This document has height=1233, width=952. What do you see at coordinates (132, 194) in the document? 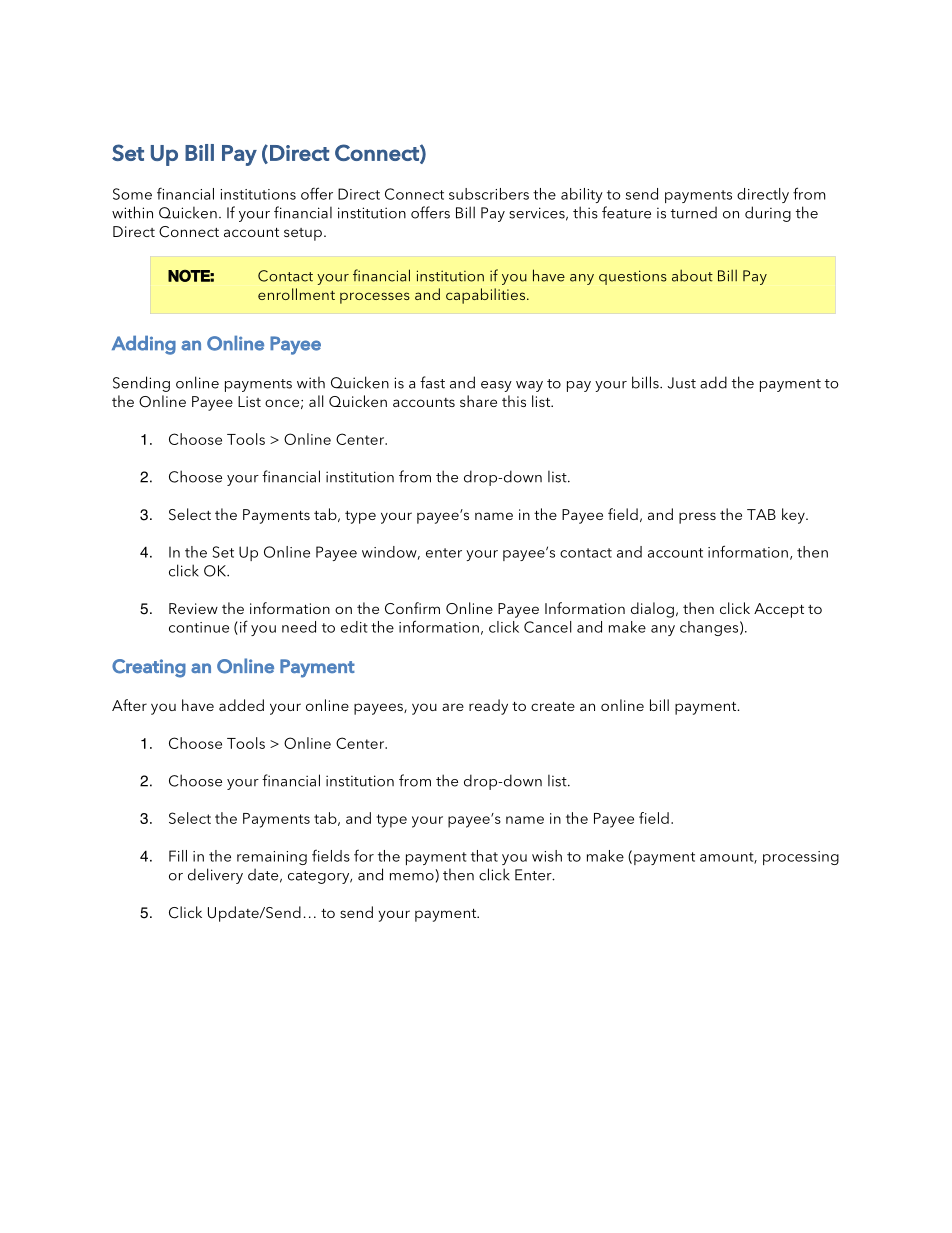
I see `Some` at bounding box center [132, 194].
